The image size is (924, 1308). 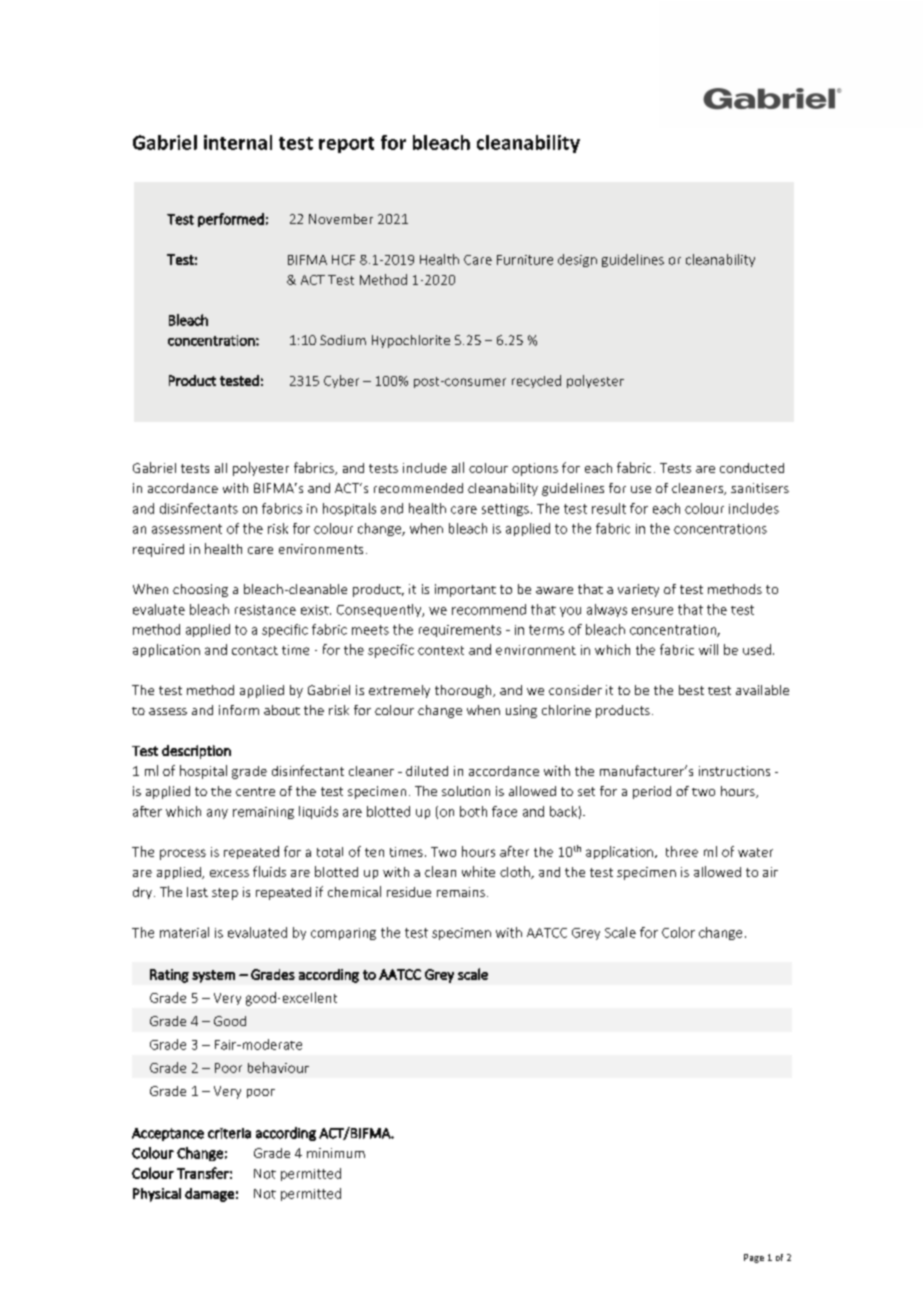 I want to click on minimum, so click(x=336, y=1153).
